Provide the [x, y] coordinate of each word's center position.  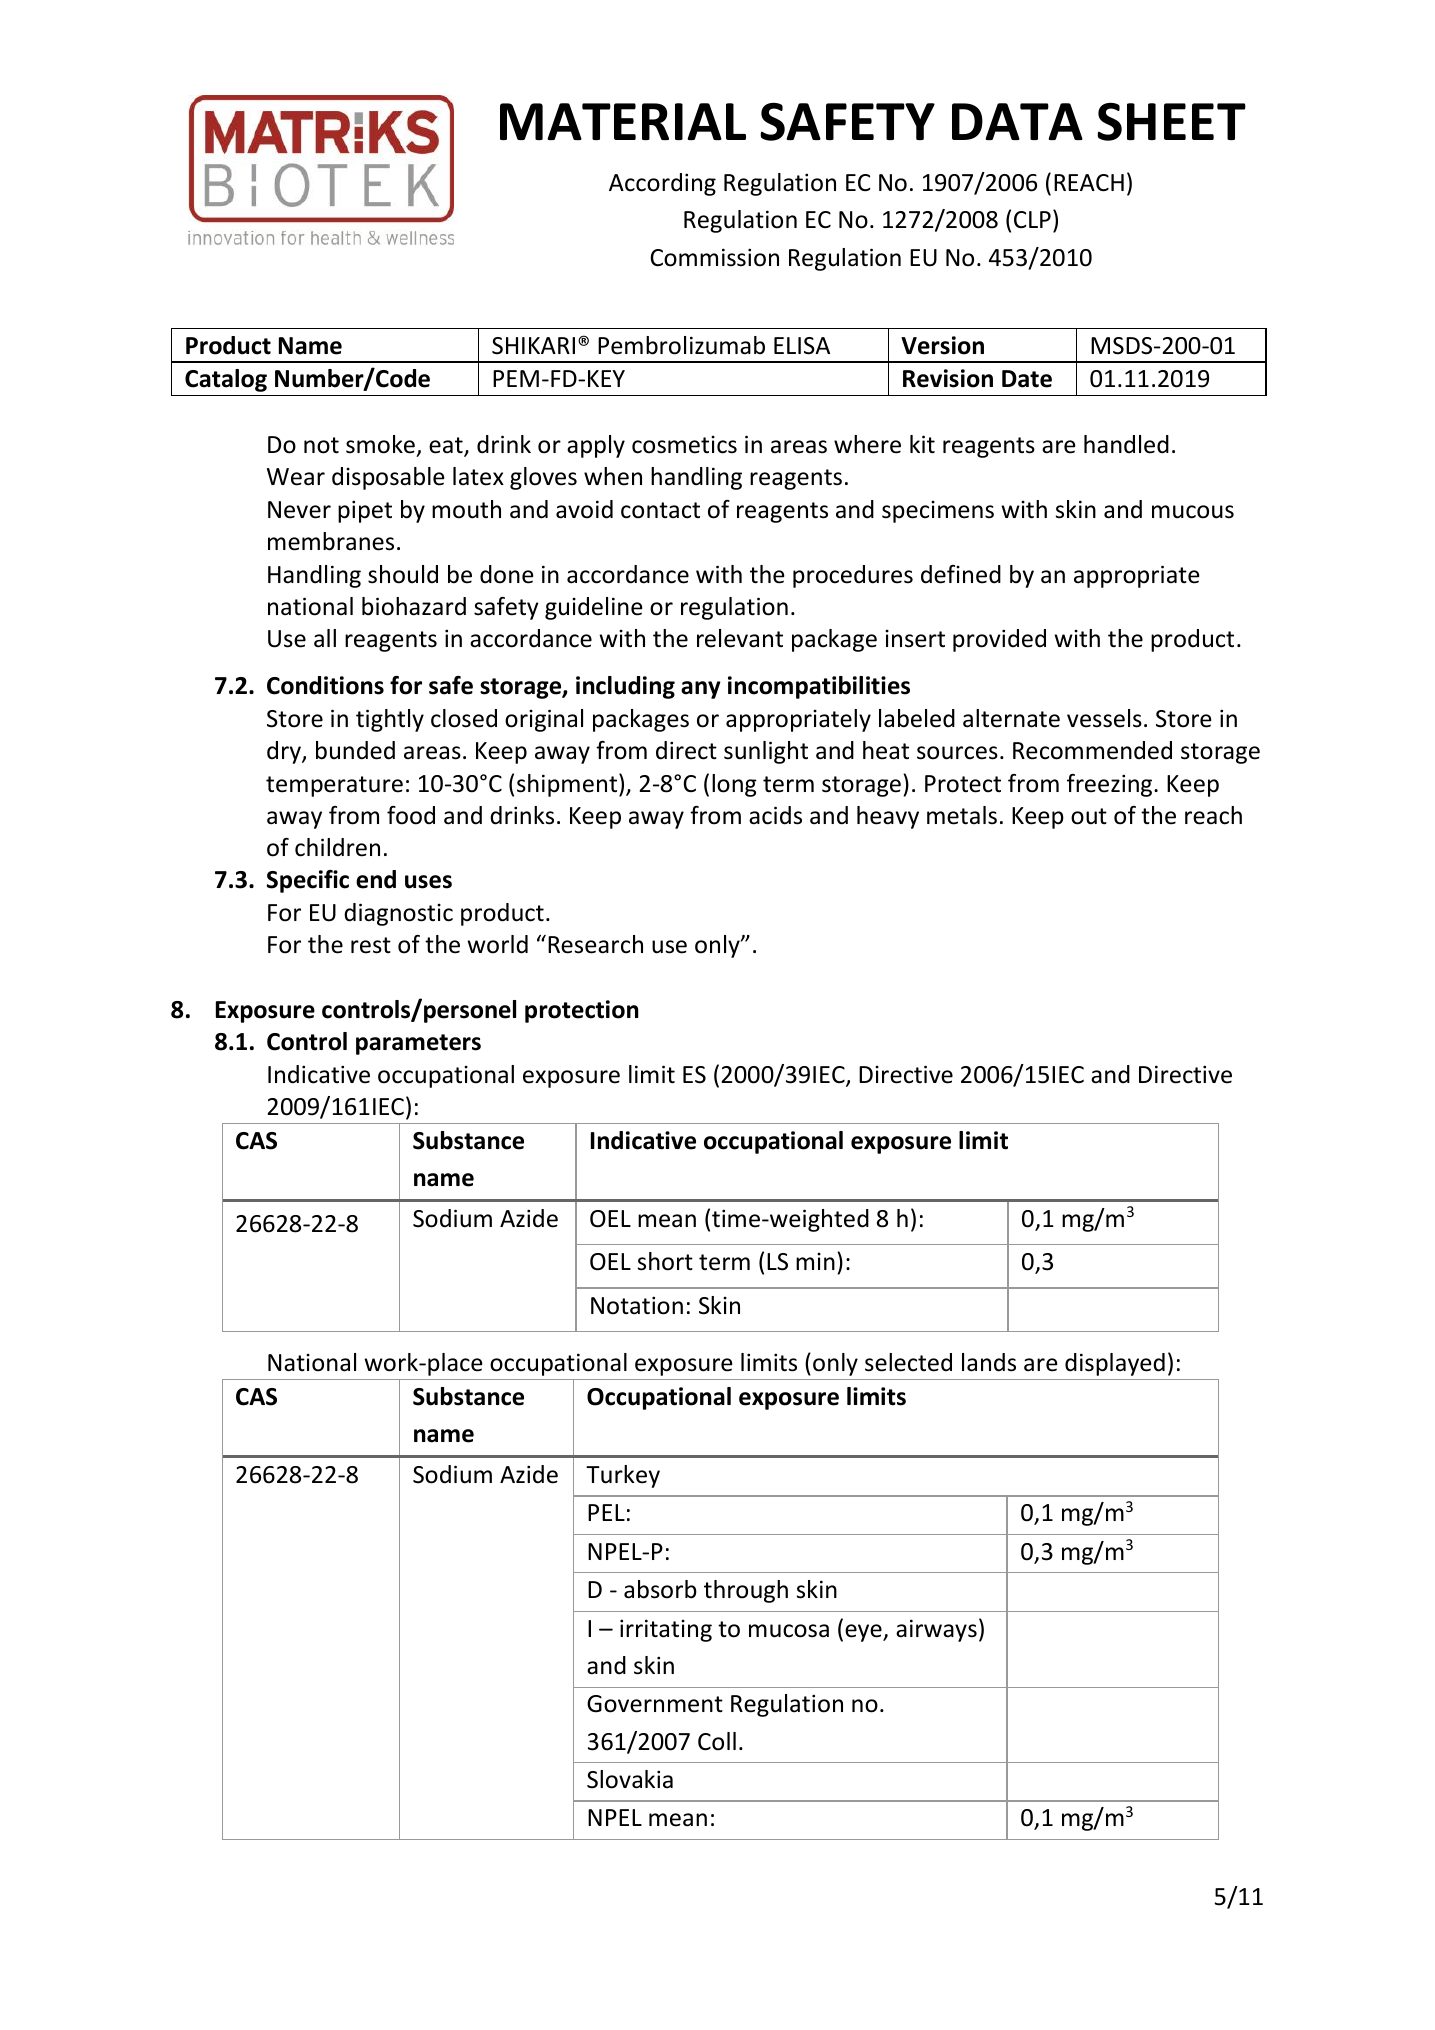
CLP [1032, 219]
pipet [365, 511]
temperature [334, 786]
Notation [637, 1305]
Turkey [623, 1476]
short [665, 1261]
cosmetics [684, 445]
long [734, 785]
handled [1126, 444]
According [662, 184]
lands [989, 1362]
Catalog [226, 380]
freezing [1111, 785]
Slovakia [630, 1779]
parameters [418, 1044]
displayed [1115, 1364]
